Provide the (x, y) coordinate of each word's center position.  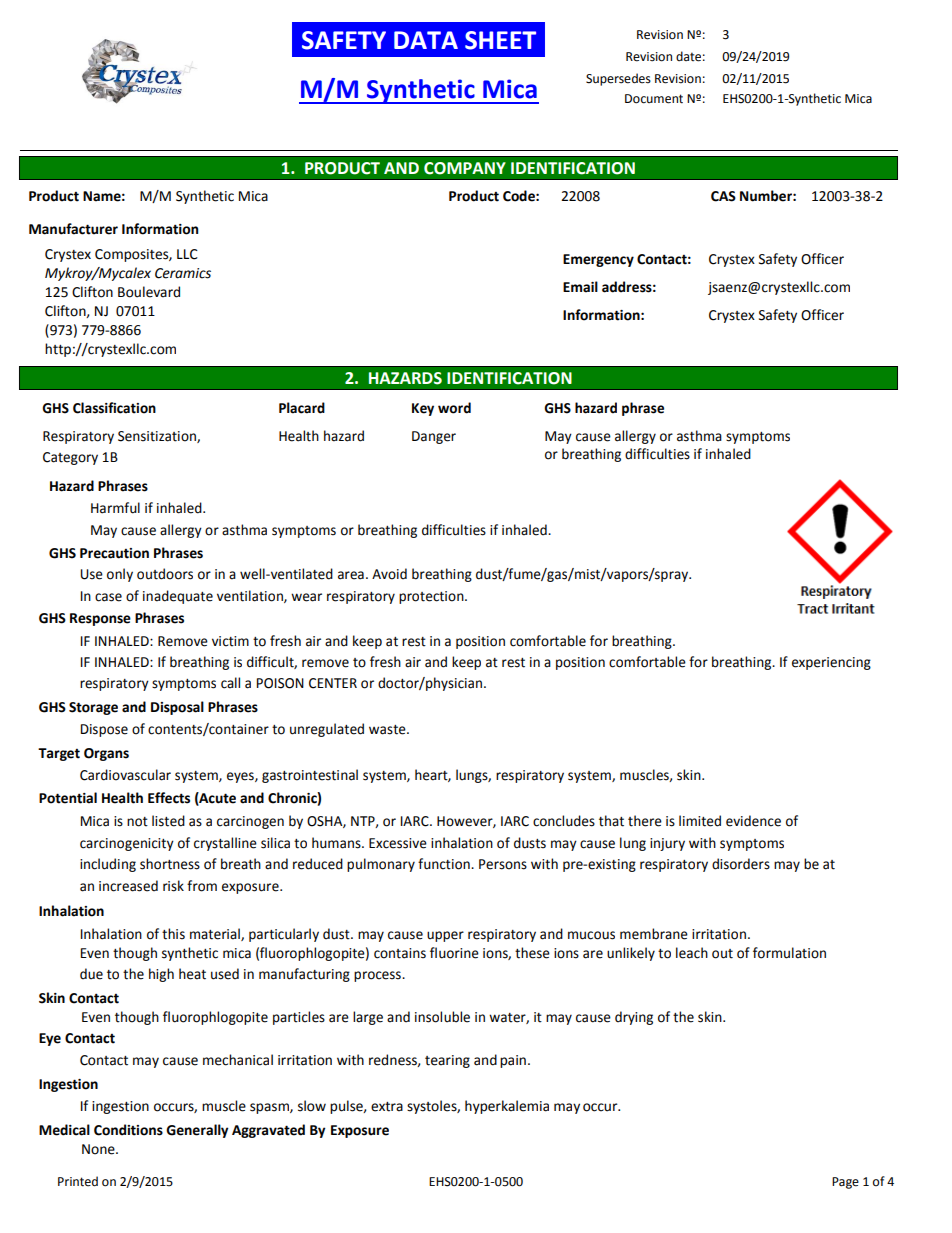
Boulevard (149, 292)
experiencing (831, 663)
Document (654, 99)
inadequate (178, 597)
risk (173, 886)
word (454, 408)
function (445, 864)
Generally (197, 1131)
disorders (741, 864)
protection (432, 597)
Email (580, 287)
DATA (426, 40)
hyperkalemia (507, 1107)
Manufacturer (73, 229)
